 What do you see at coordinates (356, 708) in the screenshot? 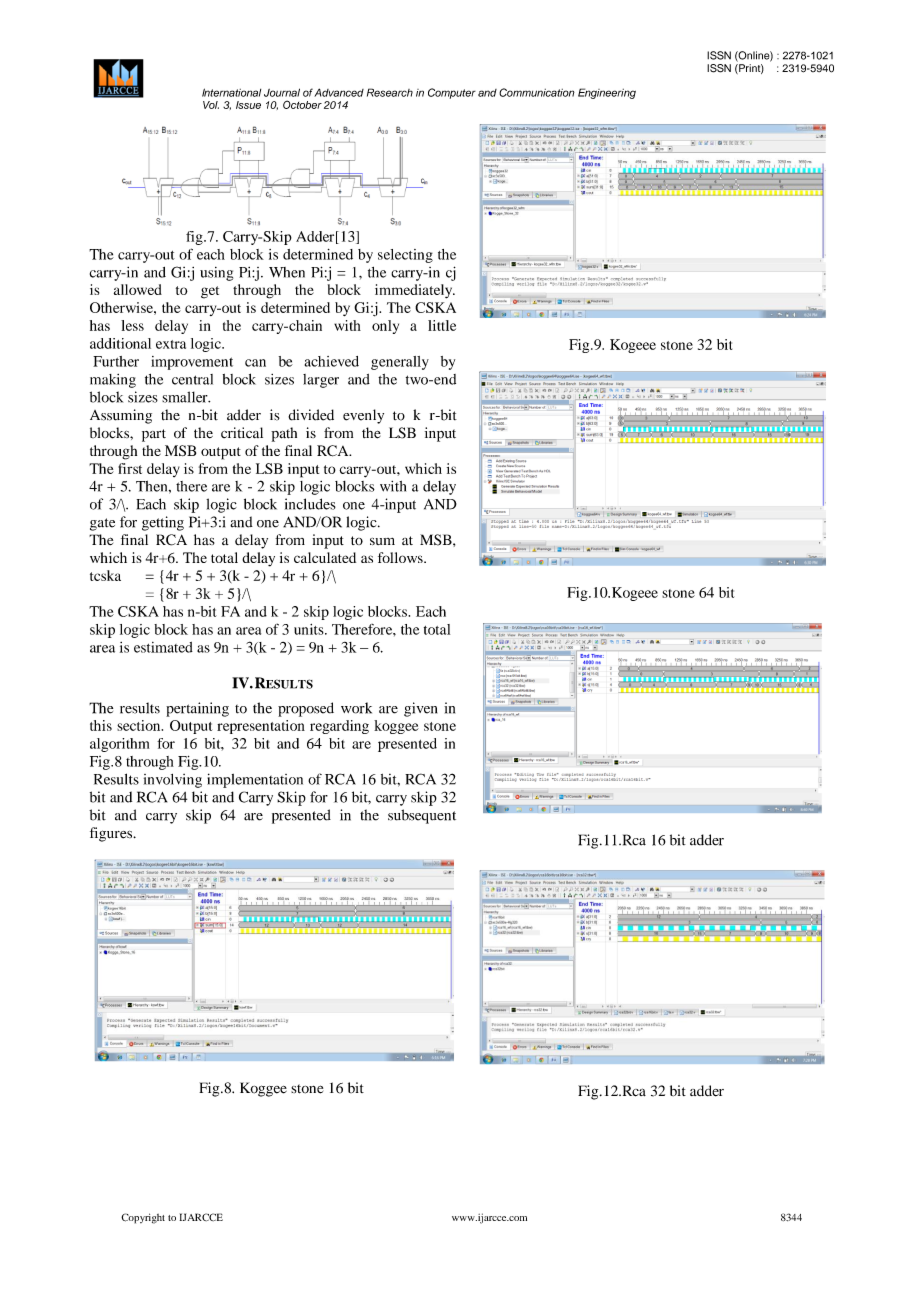
I see `work` at bounding box center [356, 708].
